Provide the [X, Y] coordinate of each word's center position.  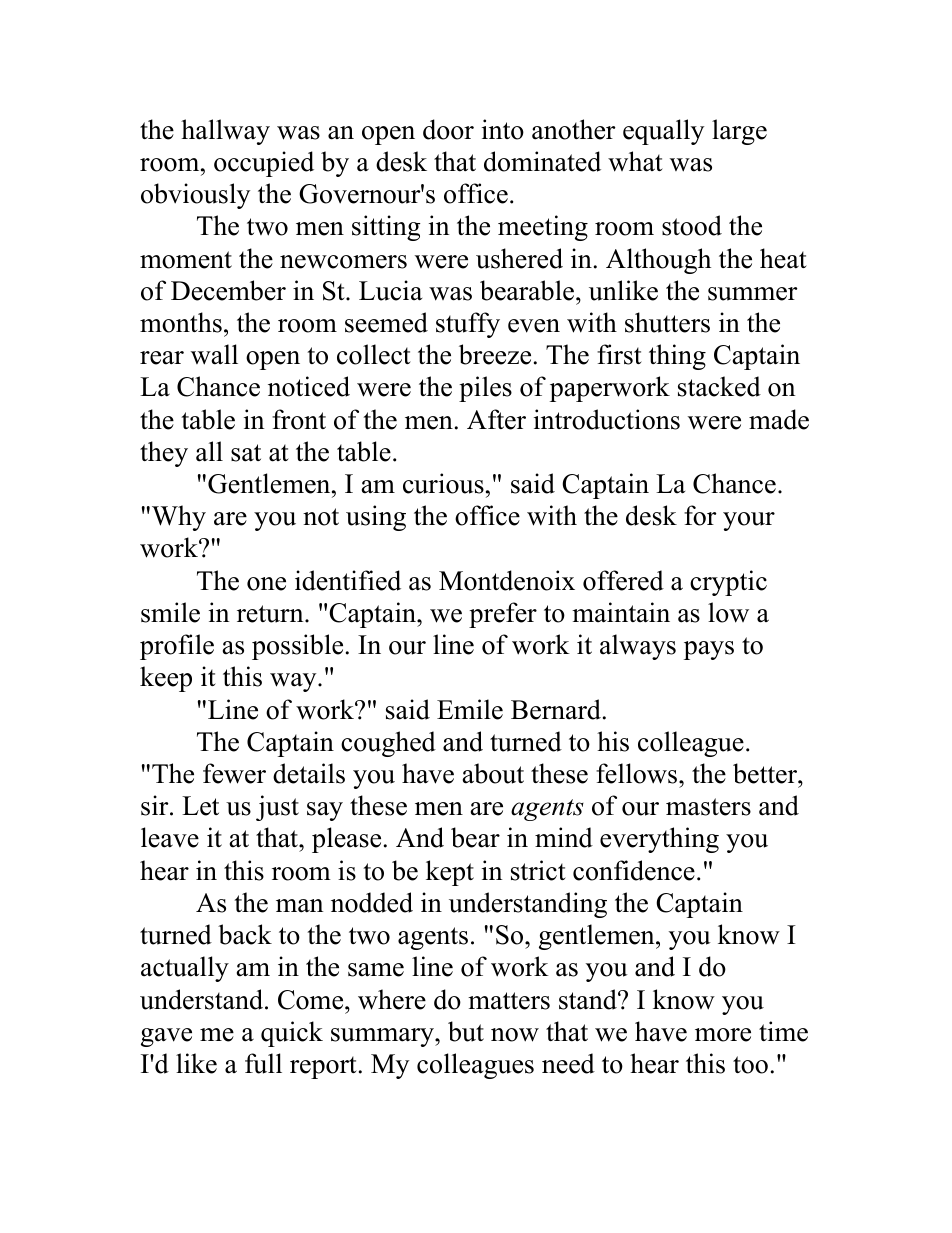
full [263, 1063]
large [739, 132]
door [448, 129]
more [723, 1035]
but [466, 1031]
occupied [264, 164]
